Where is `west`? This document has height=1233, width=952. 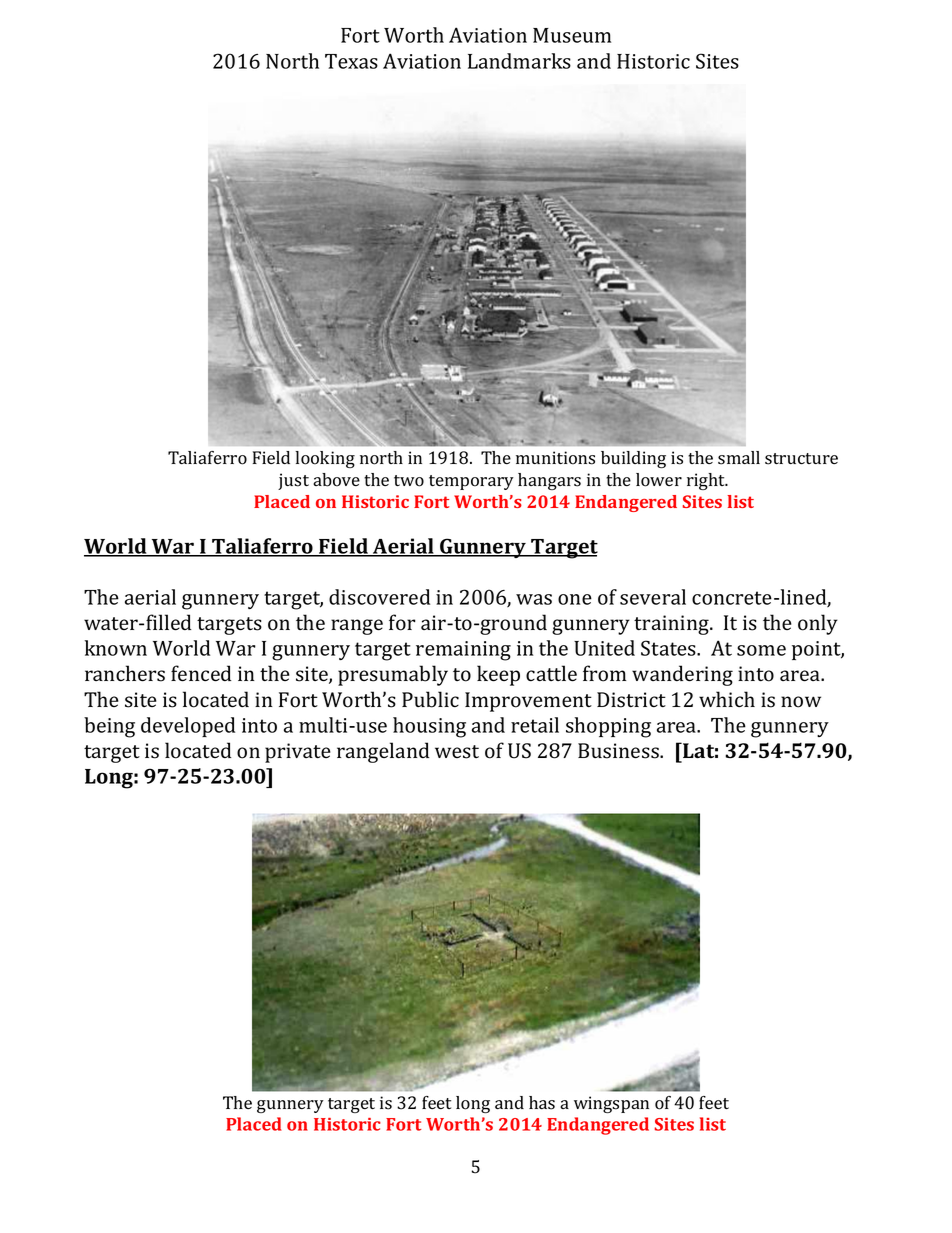 west is located at coordinates (457, 752).
